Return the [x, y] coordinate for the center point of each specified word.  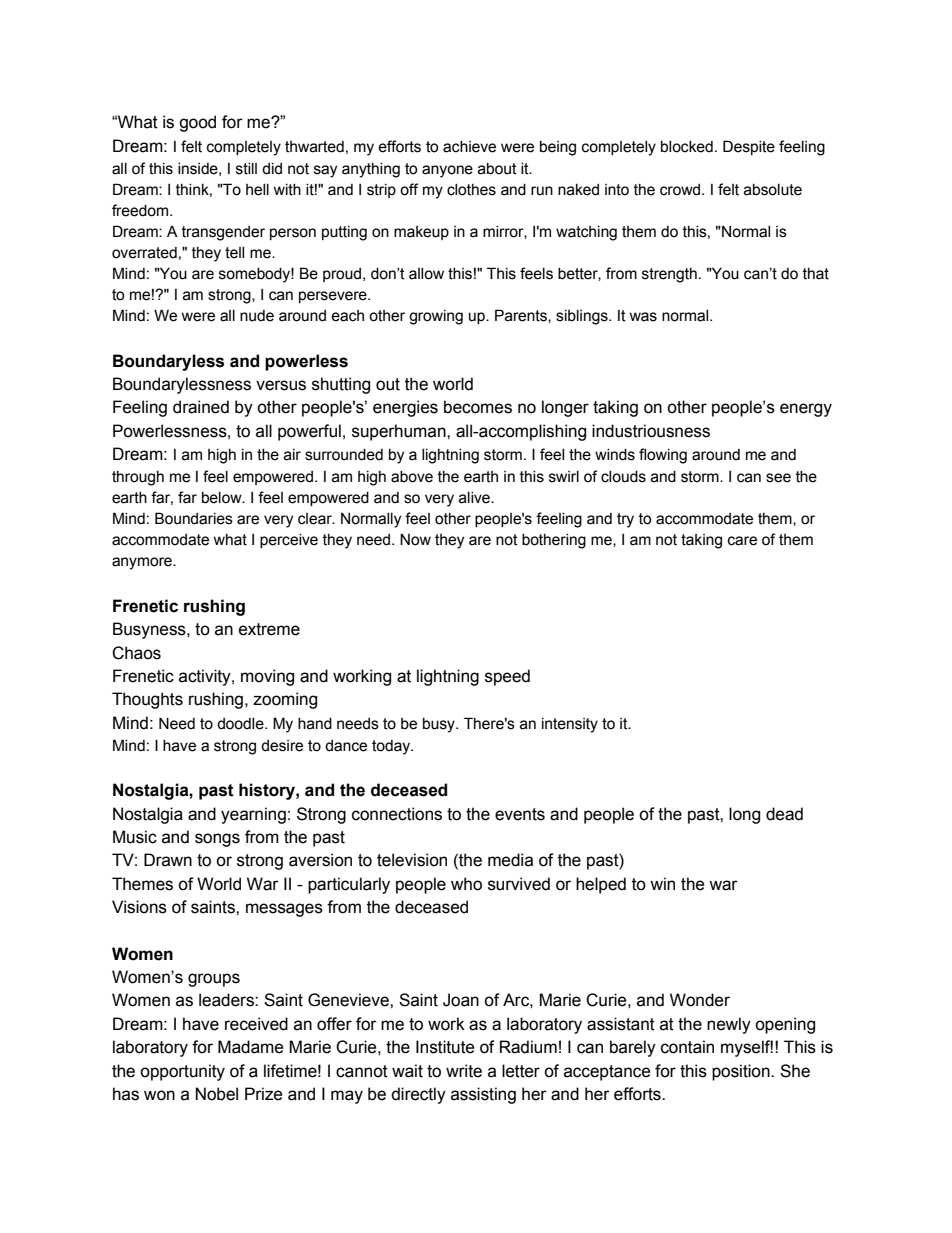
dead [784, 814]
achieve [469, 147]
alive [475, 498]
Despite [749, 147]
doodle [241, 724]
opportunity [182, 1072]
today [392, 747]
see [778, 478]
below [223, 498]
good [197, 123]
